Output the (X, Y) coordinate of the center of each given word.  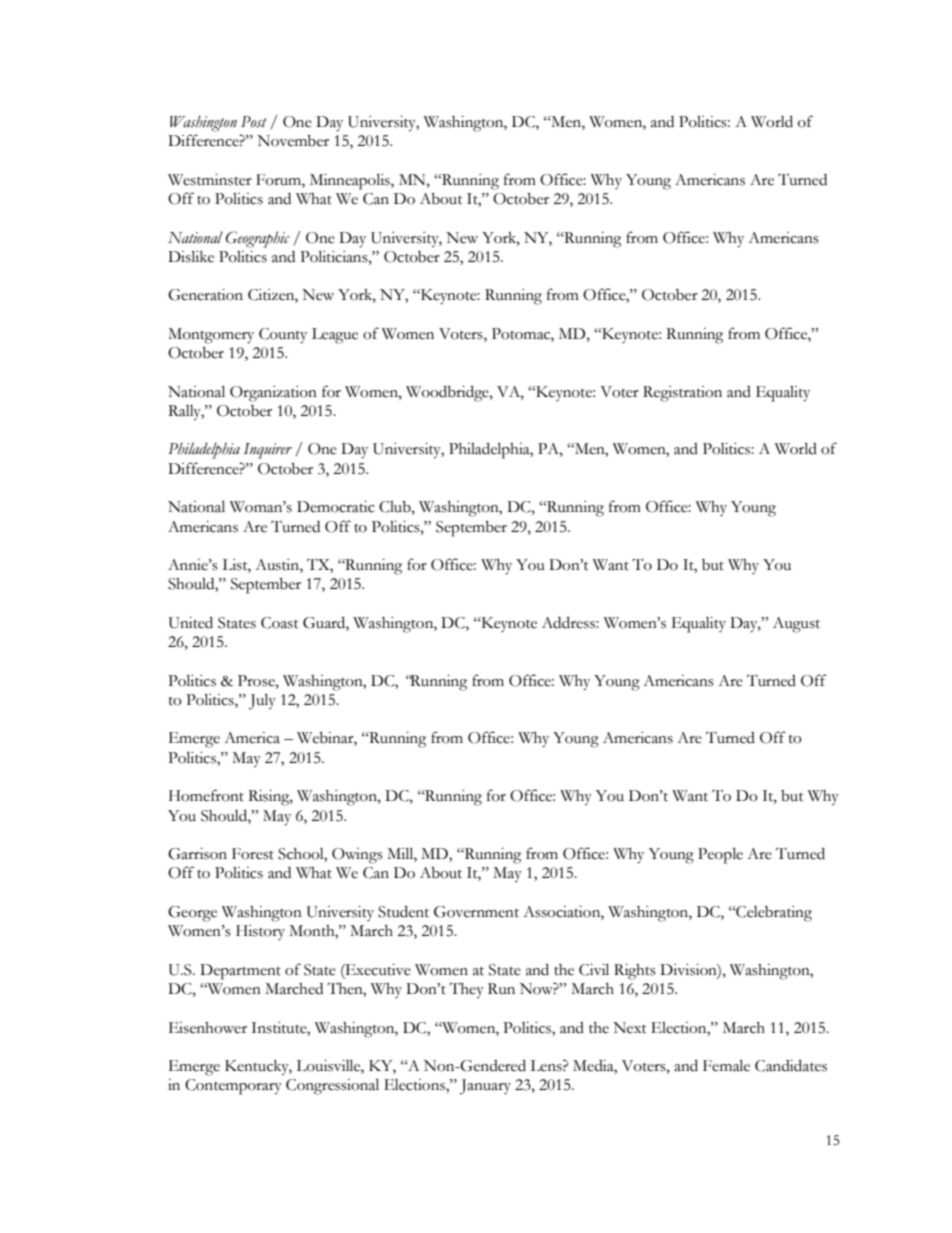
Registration (682, 394)
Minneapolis (351, 181)
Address (569, 622)
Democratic (335, 507)
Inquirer (268, 451)
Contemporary (233, 1087)
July (262, 701)
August (796, 625)
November (293, 141)
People (720, 855)
